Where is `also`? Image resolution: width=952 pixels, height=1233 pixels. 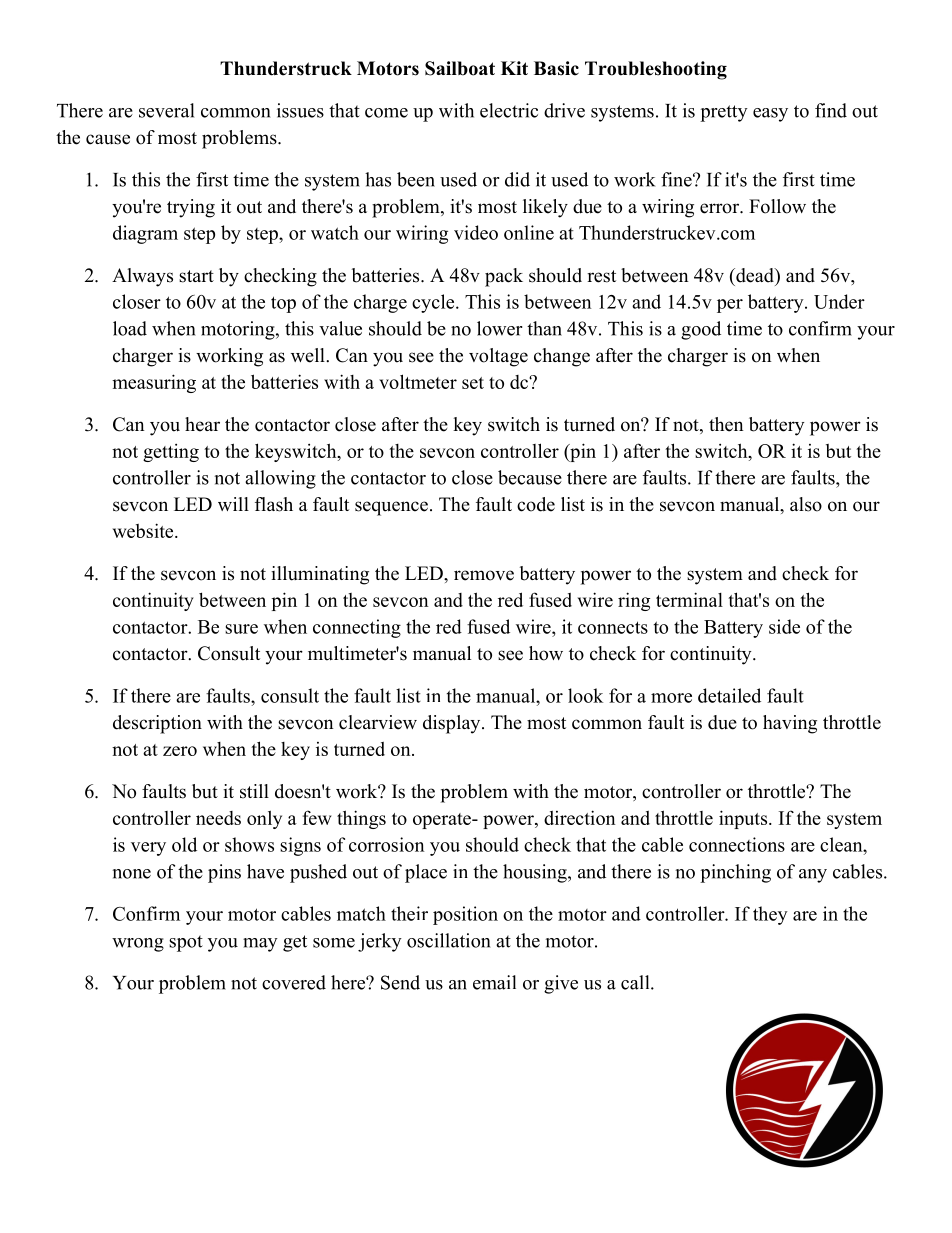 also is located at coordinates (806, 504).
